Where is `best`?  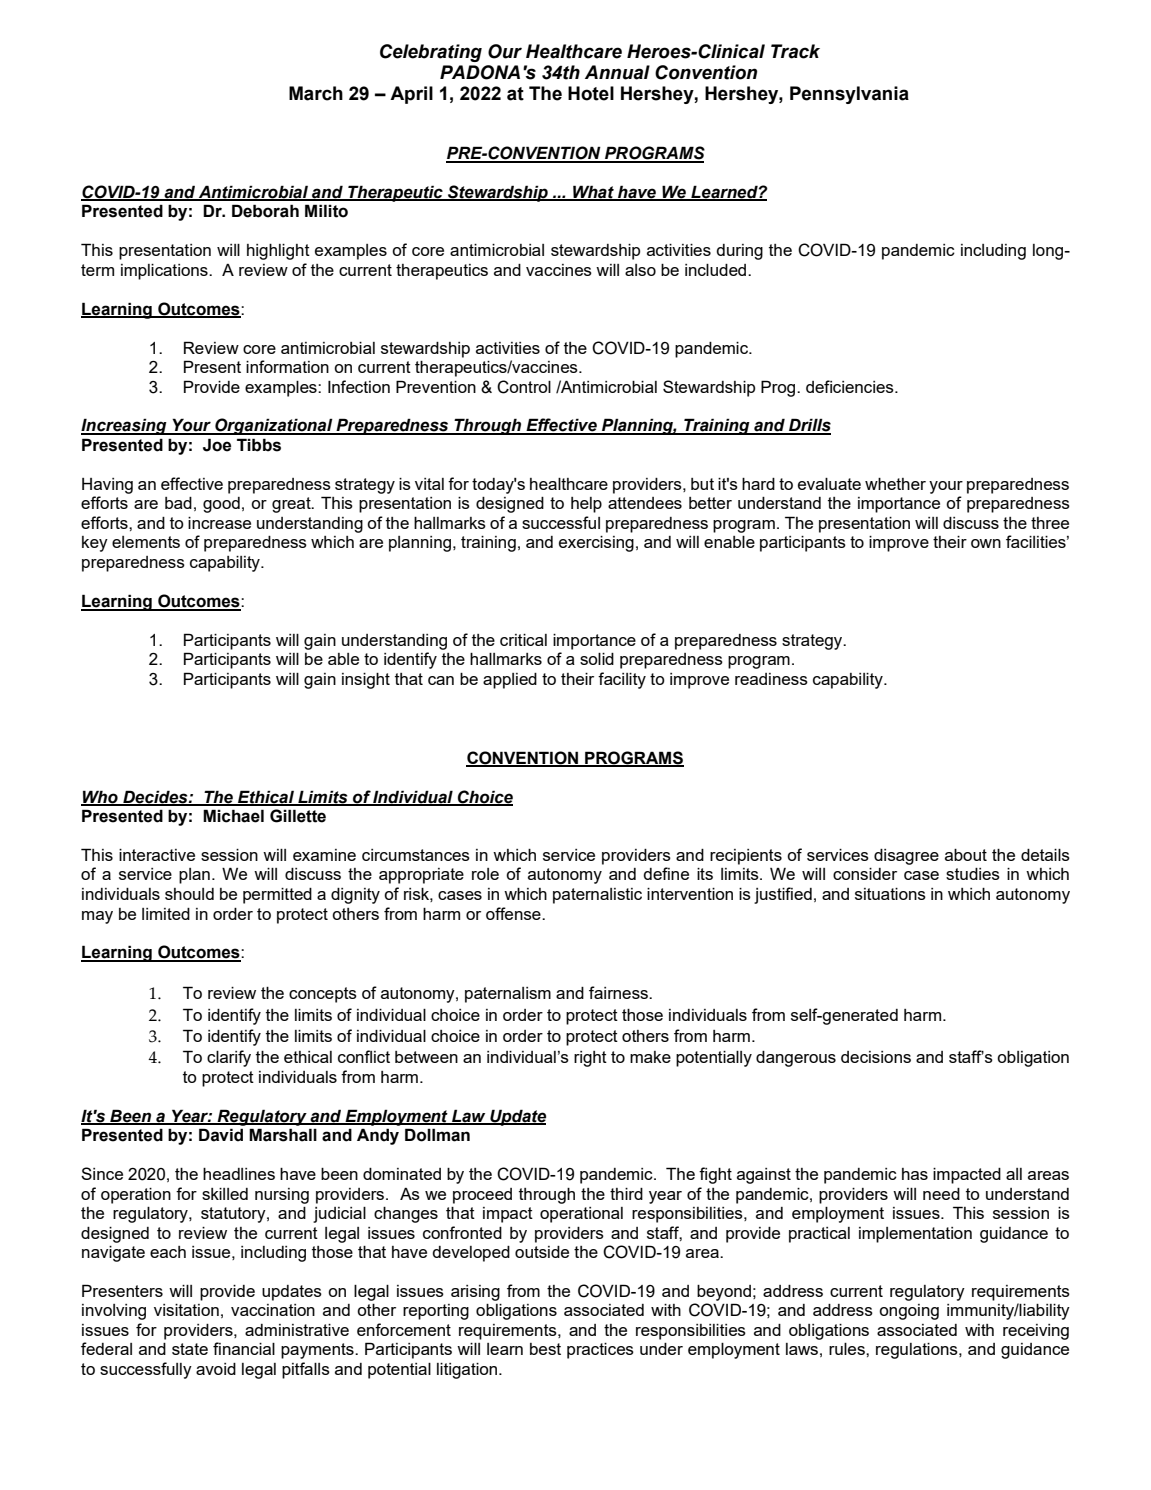
best is located at coordinates (545, 1349).
